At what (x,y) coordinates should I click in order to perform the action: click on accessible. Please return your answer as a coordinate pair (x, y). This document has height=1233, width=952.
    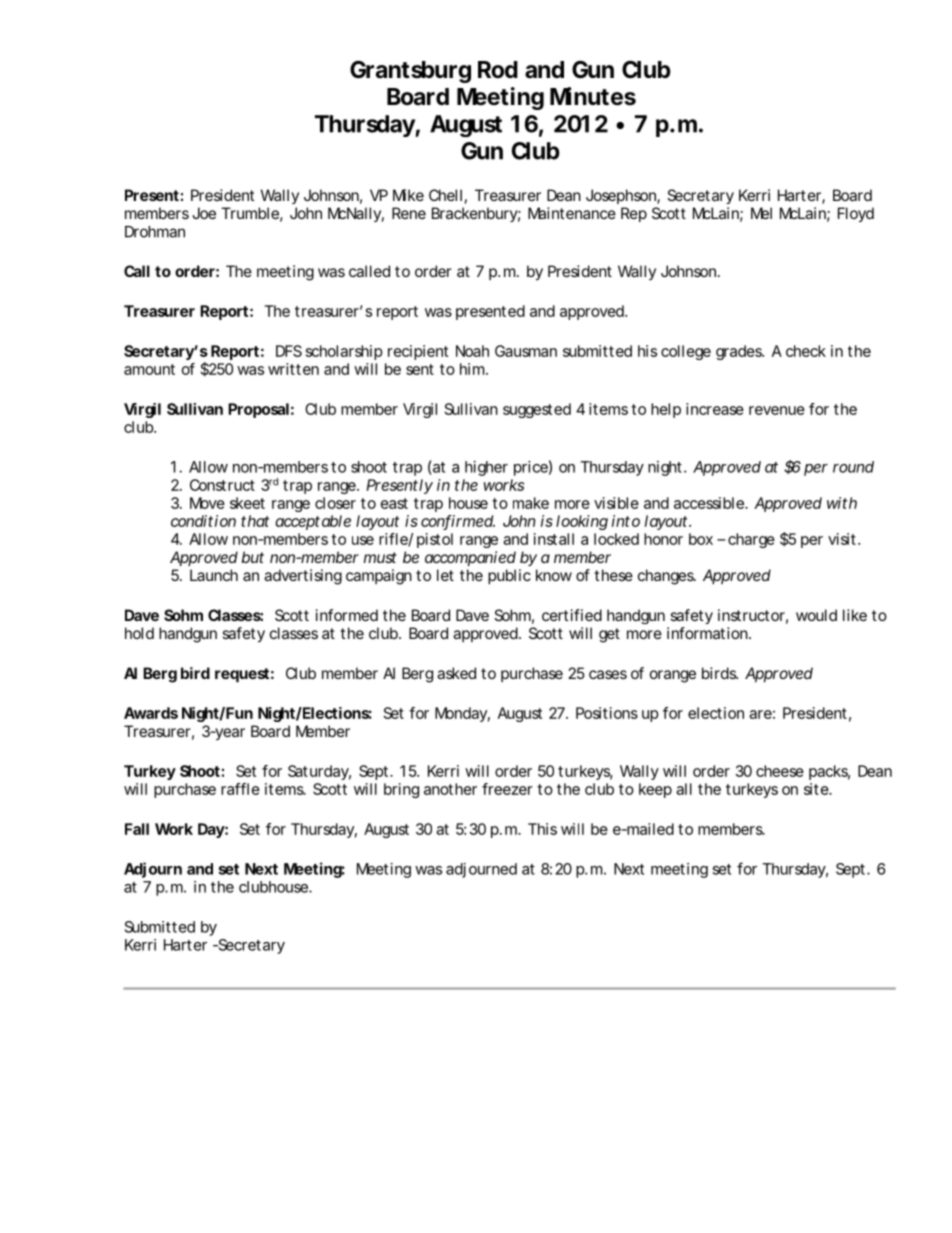
    Looking at the image, I should click on (710, 503).
